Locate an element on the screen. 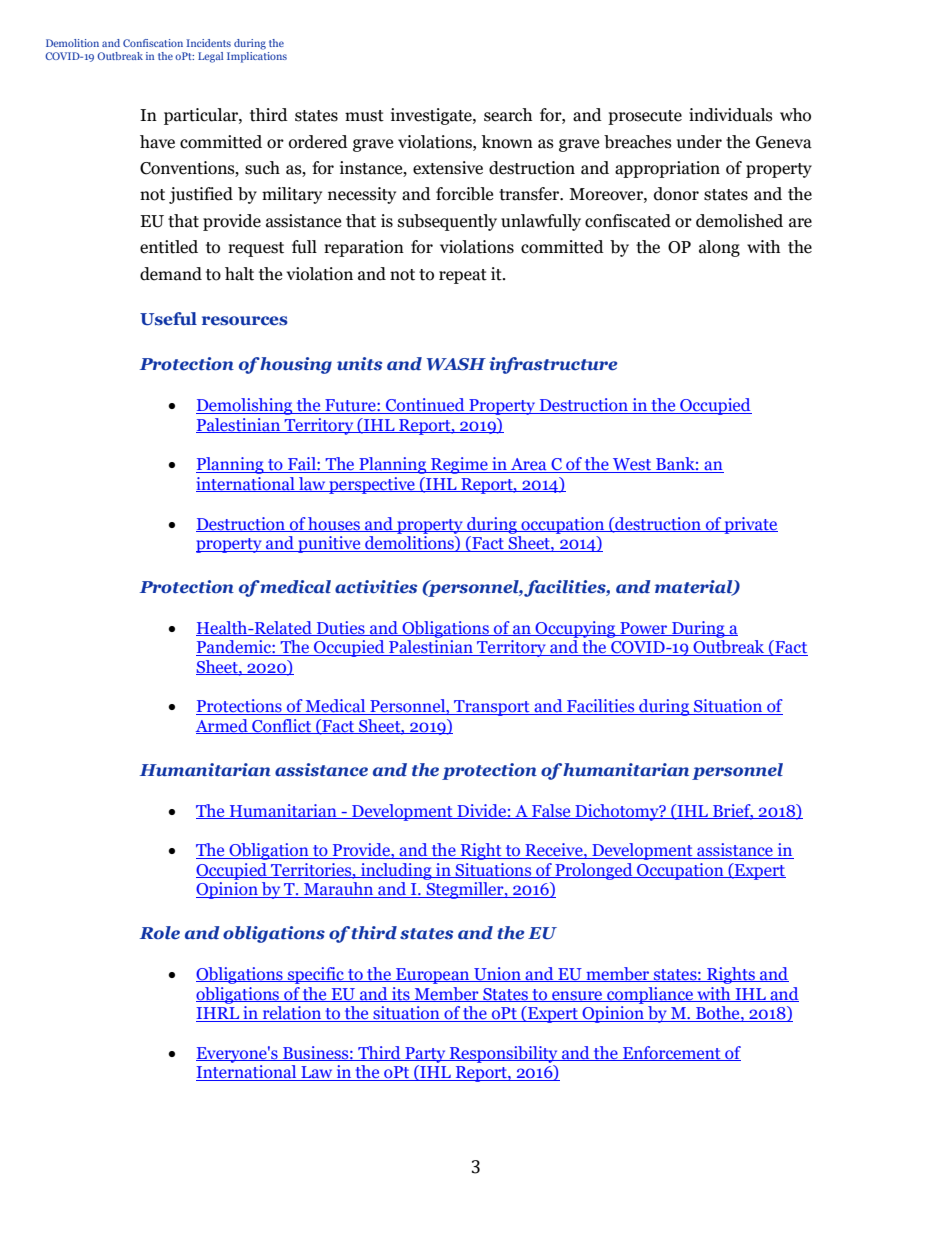 The width and height of the screenshot is (952, 1233). Regime is located at coordinates (459, 465).
